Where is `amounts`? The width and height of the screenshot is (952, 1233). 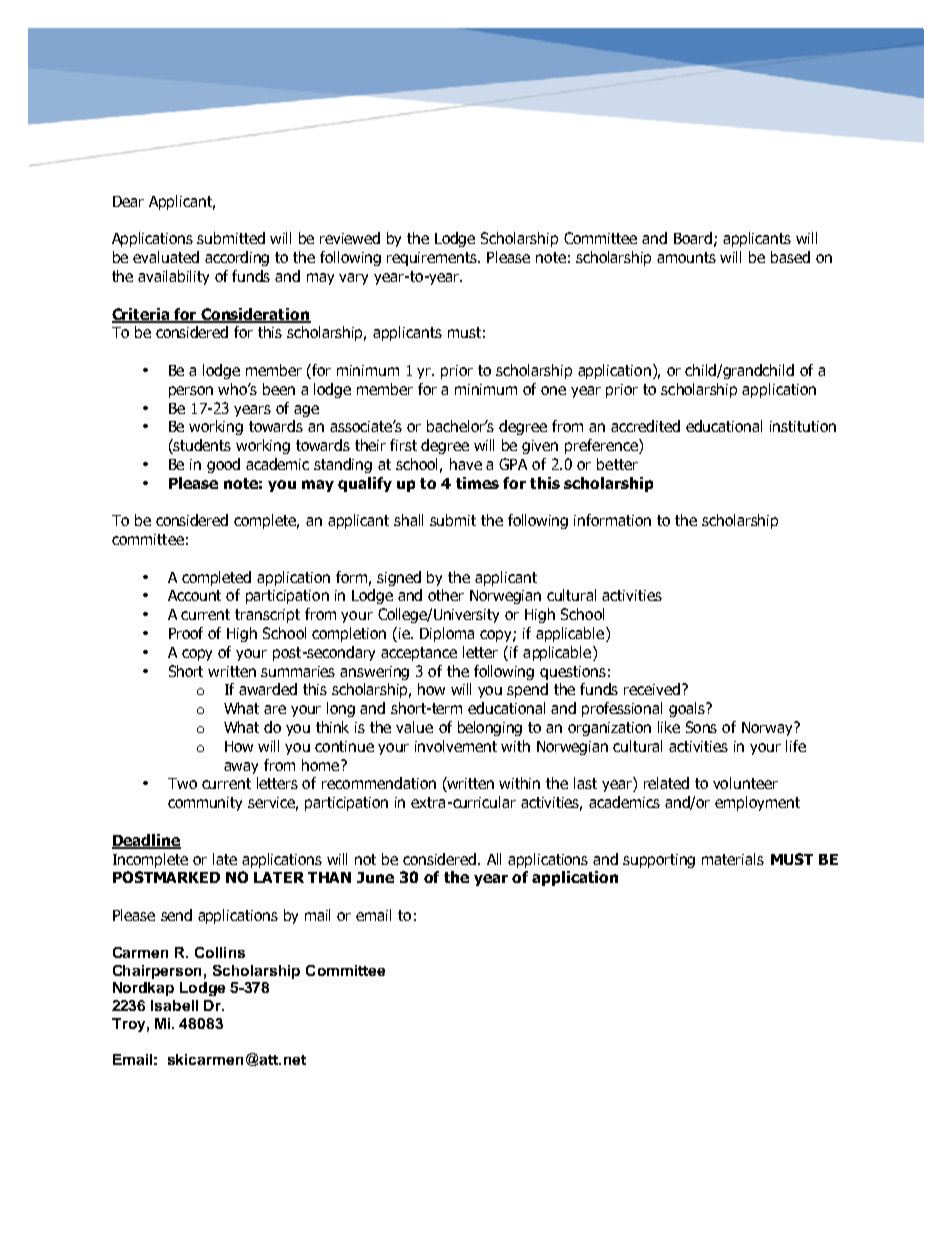 amounts is located at coordinates (686, 257).
